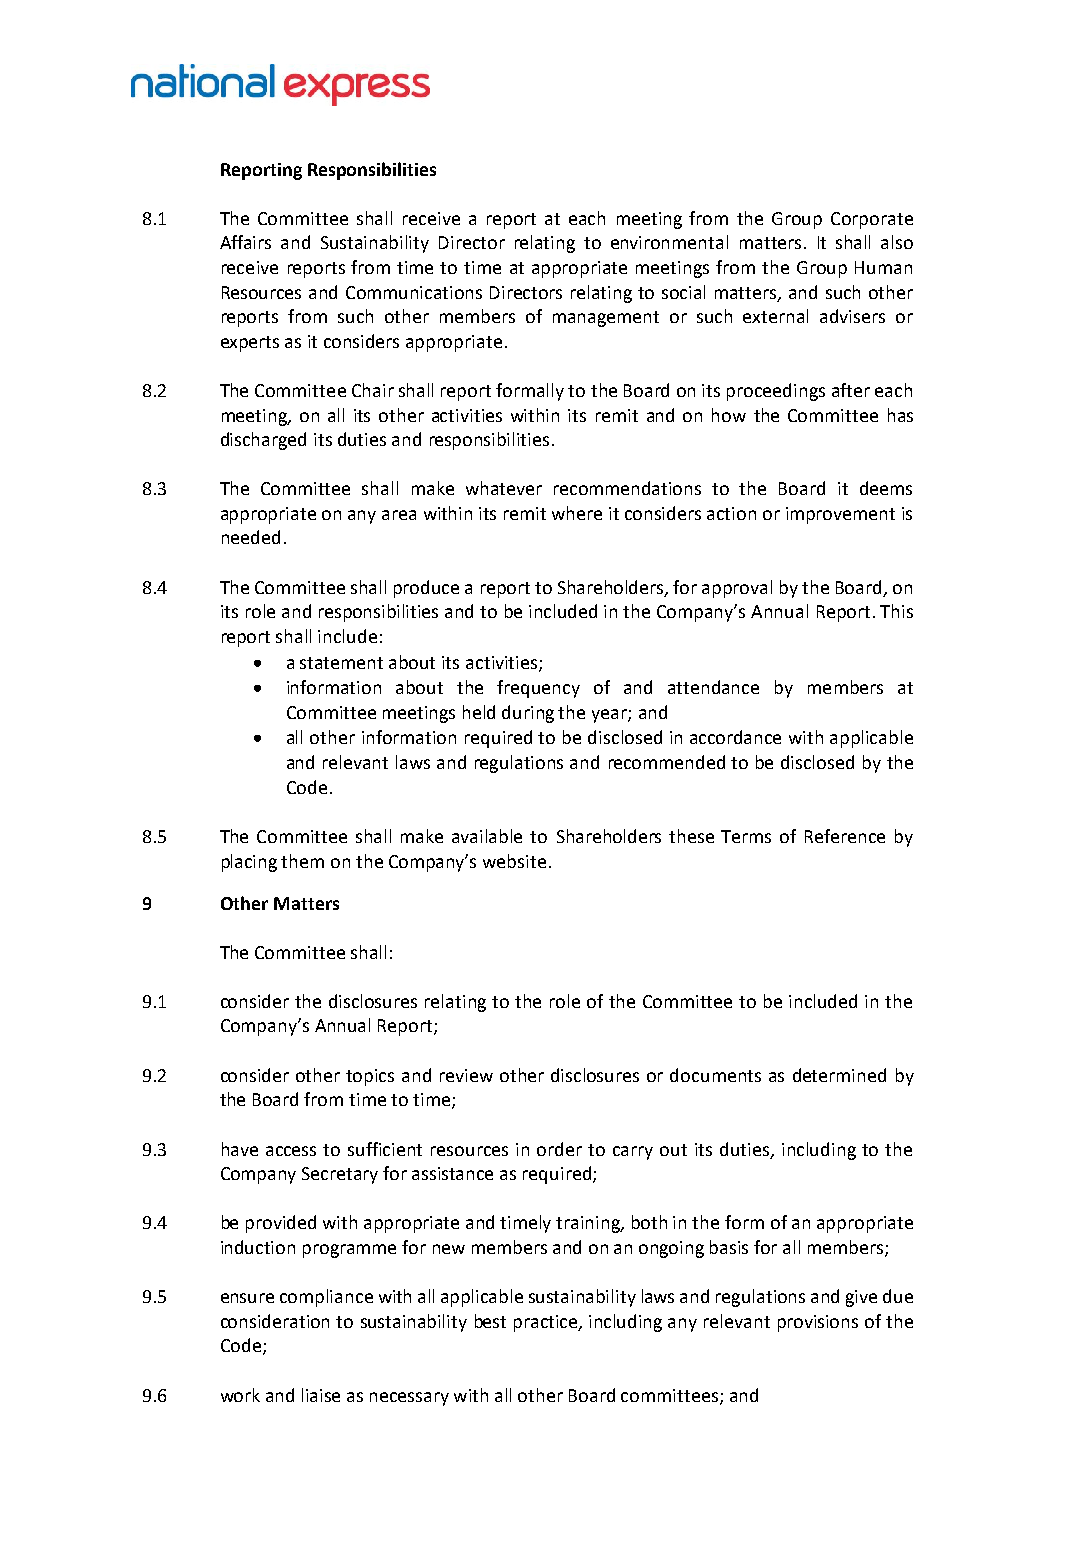  What do you see at coordinates (245, 242) in the image?
I see `Affairs` at bounding box center [245, 242].
